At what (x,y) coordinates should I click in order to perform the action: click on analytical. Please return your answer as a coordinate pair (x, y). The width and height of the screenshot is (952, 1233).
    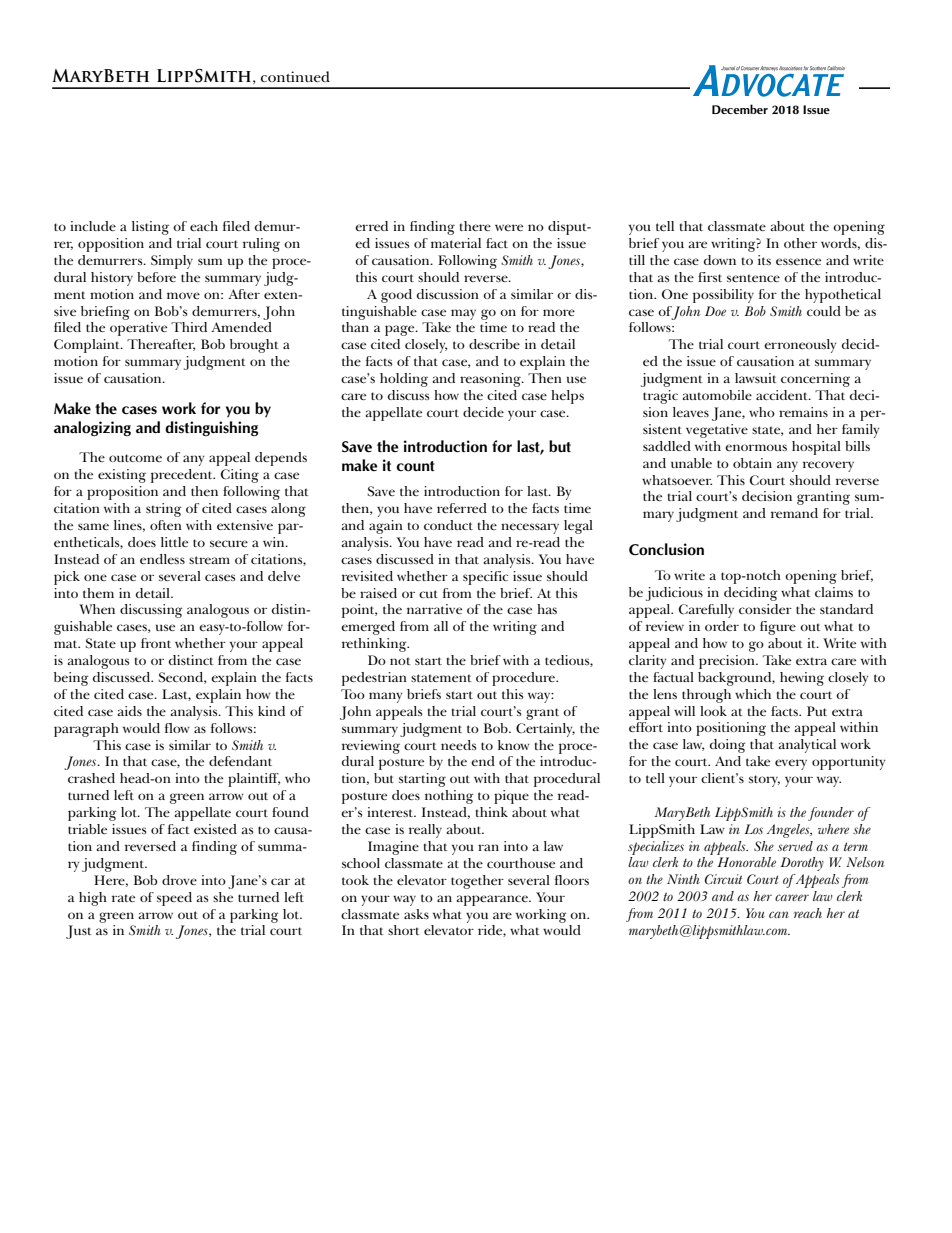
    Looking at the image, I should click on (807, 746).
